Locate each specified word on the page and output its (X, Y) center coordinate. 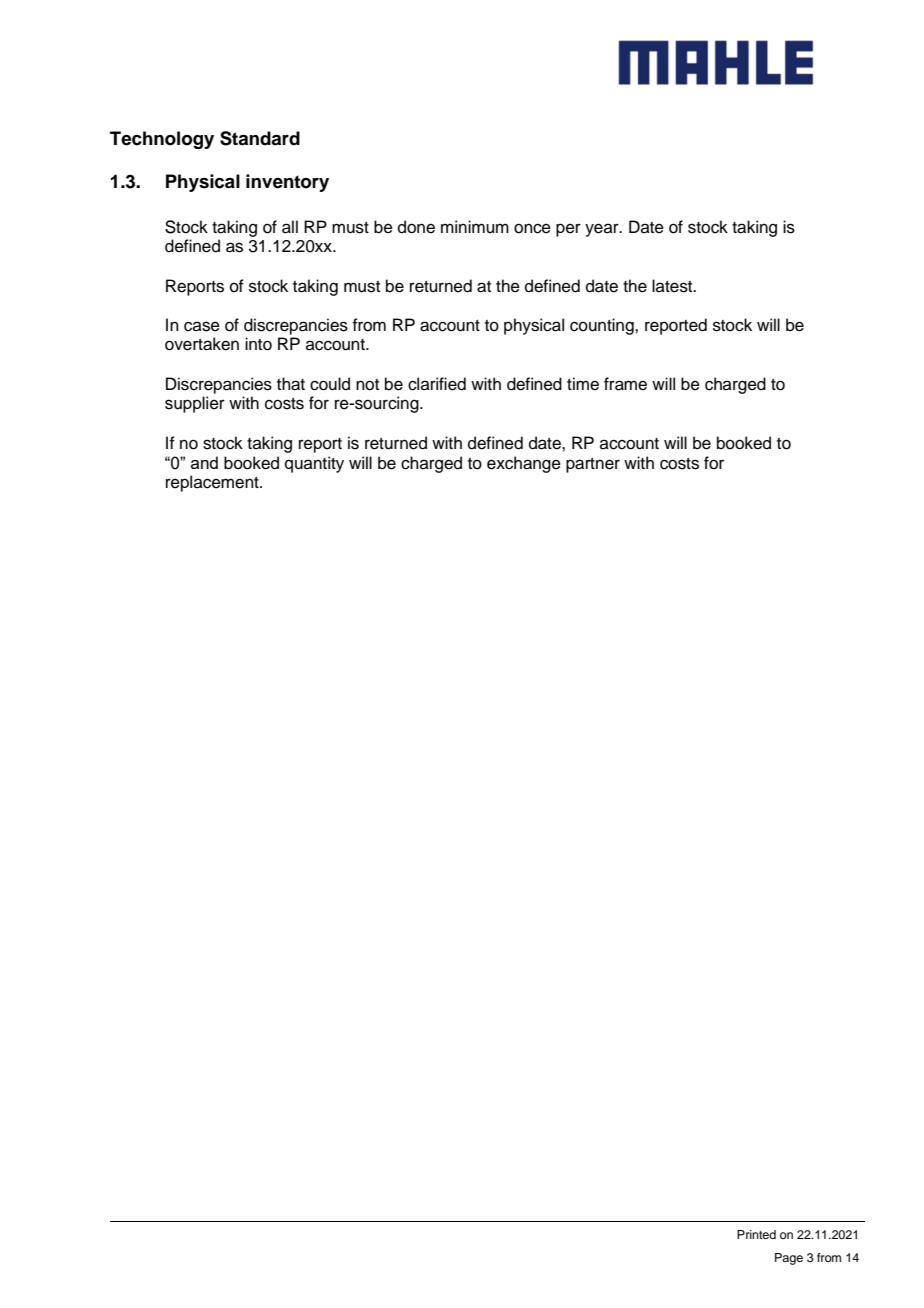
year (603, 230)
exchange (524, 464)
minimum (475, 227)
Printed (756, 1234)
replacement (213, 483)
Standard (260, 138)
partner (593, 465)
